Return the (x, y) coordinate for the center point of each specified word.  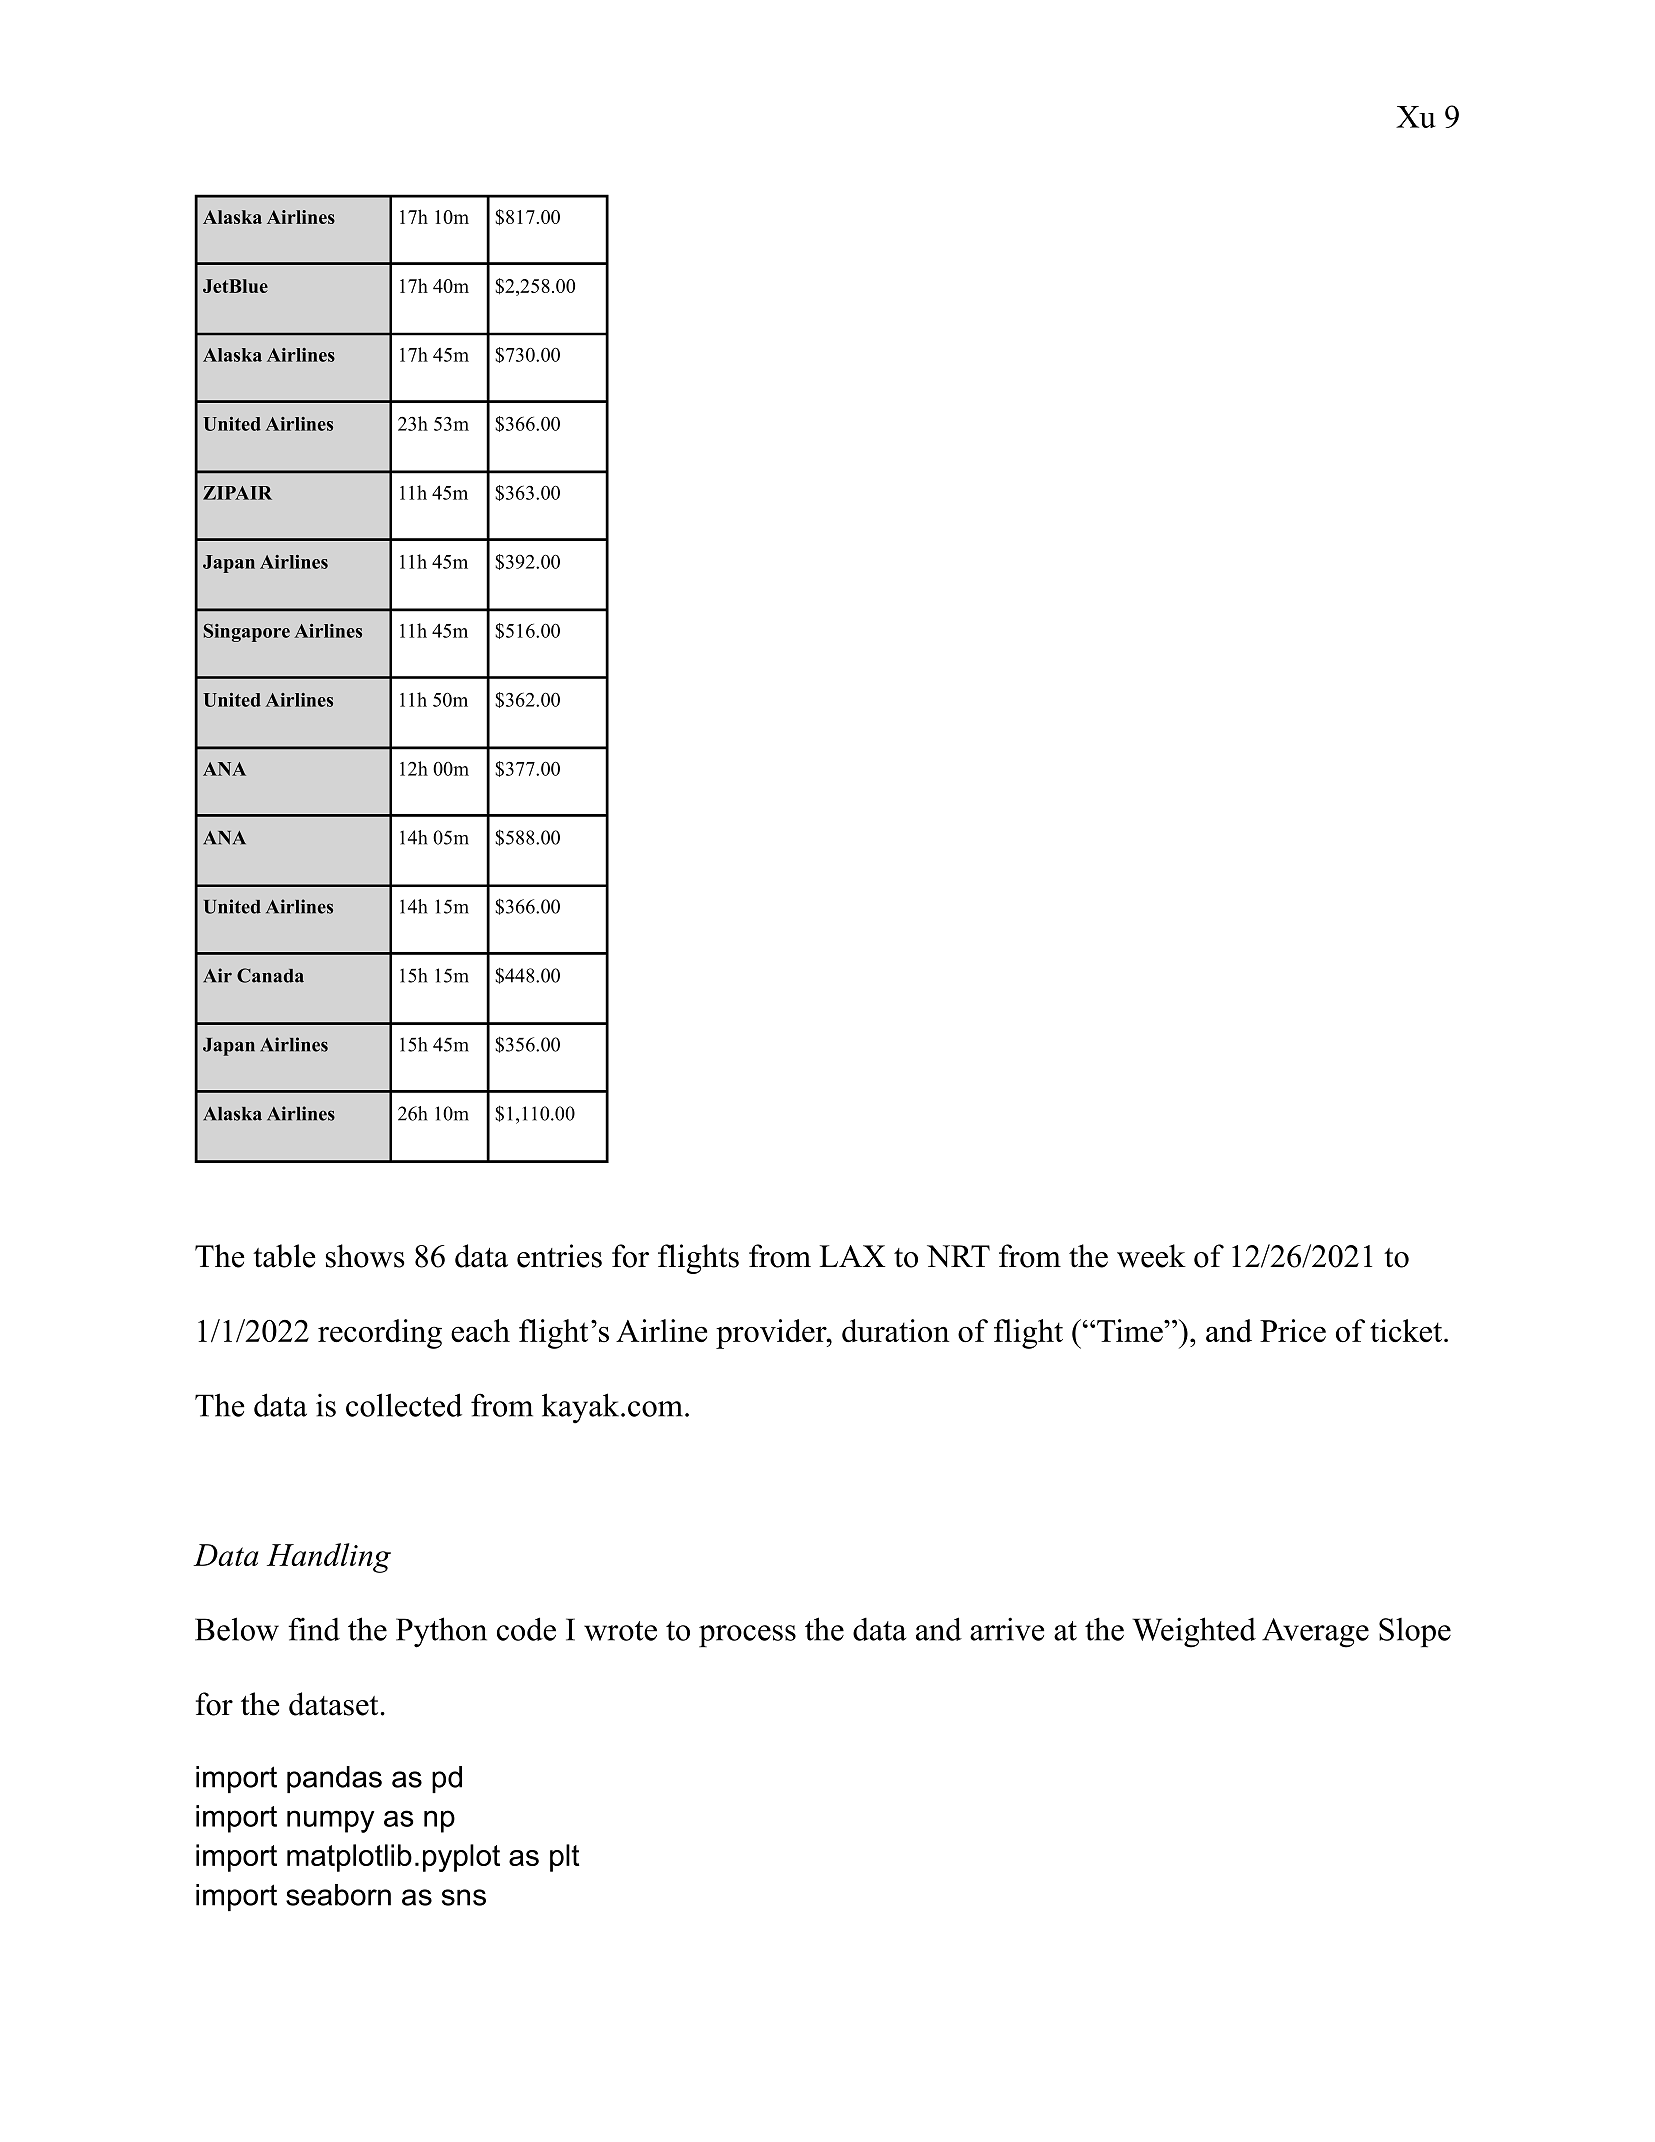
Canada (270, 975)
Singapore (247, 633)
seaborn (338, 1895)
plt (564, 1858)
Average (1315, 1633)
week (1151, 1256)
